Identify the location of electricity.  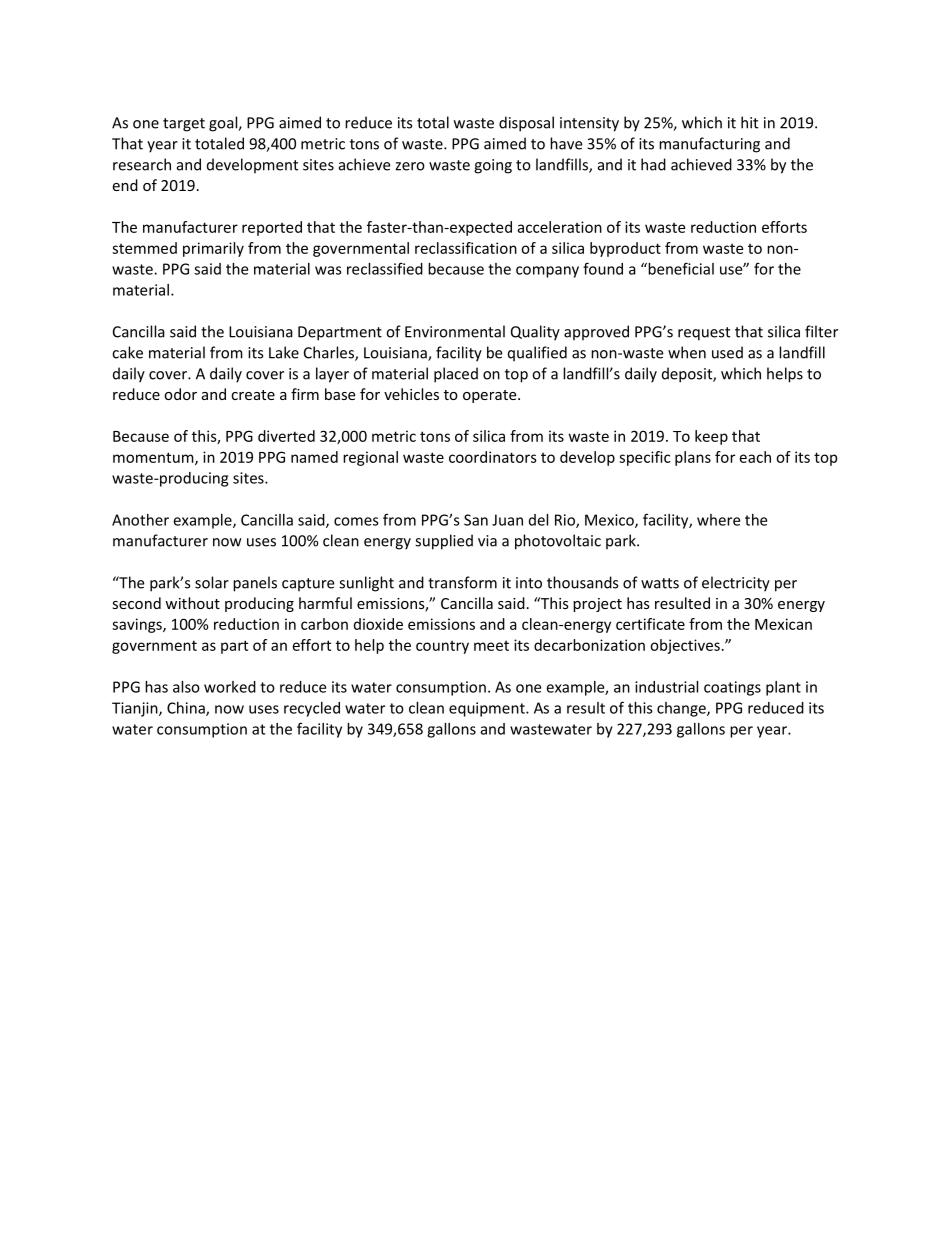
(736, 584).
